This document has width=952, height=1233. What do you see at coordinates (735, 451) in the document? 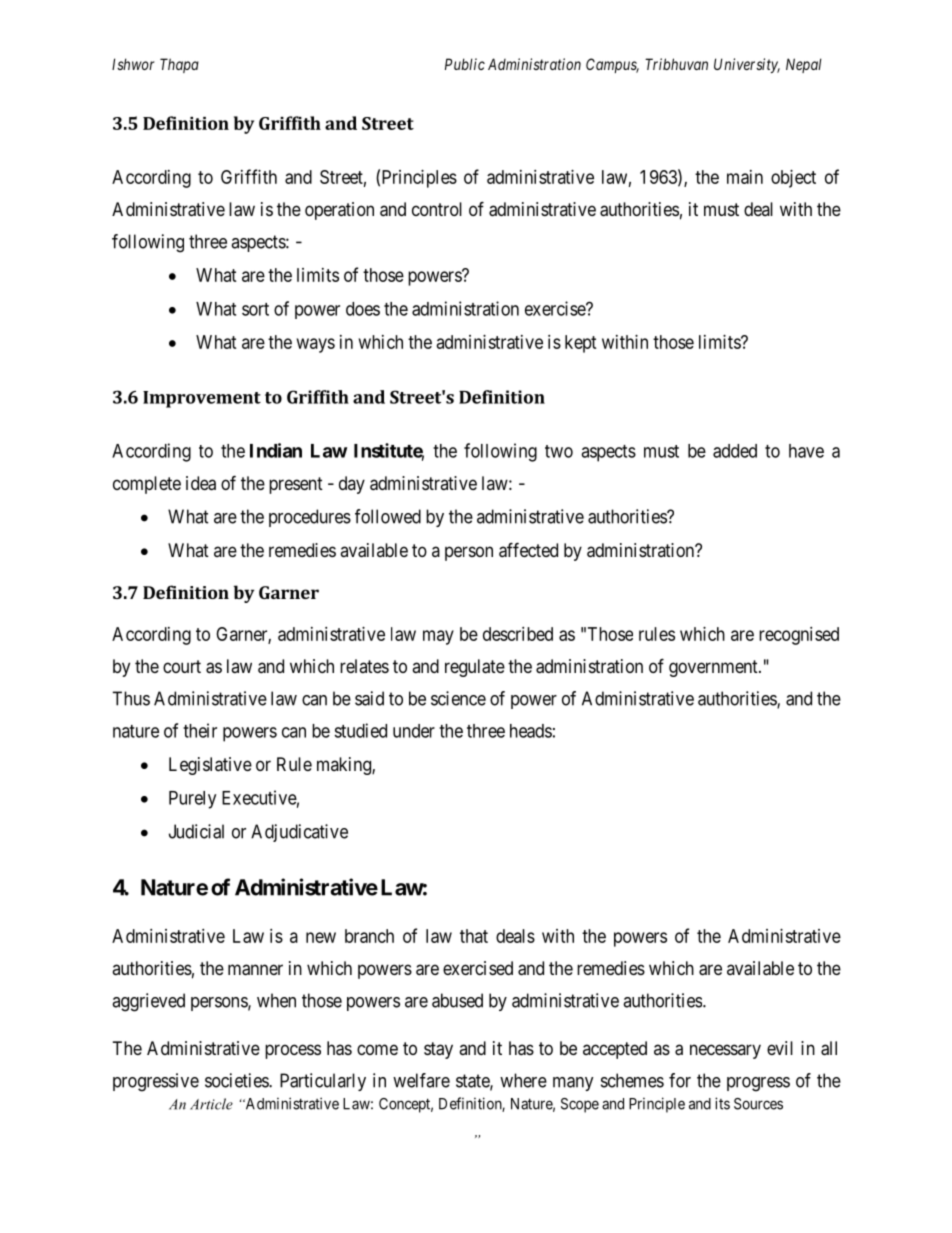
I see `added` at bounding box center [735, 451].
